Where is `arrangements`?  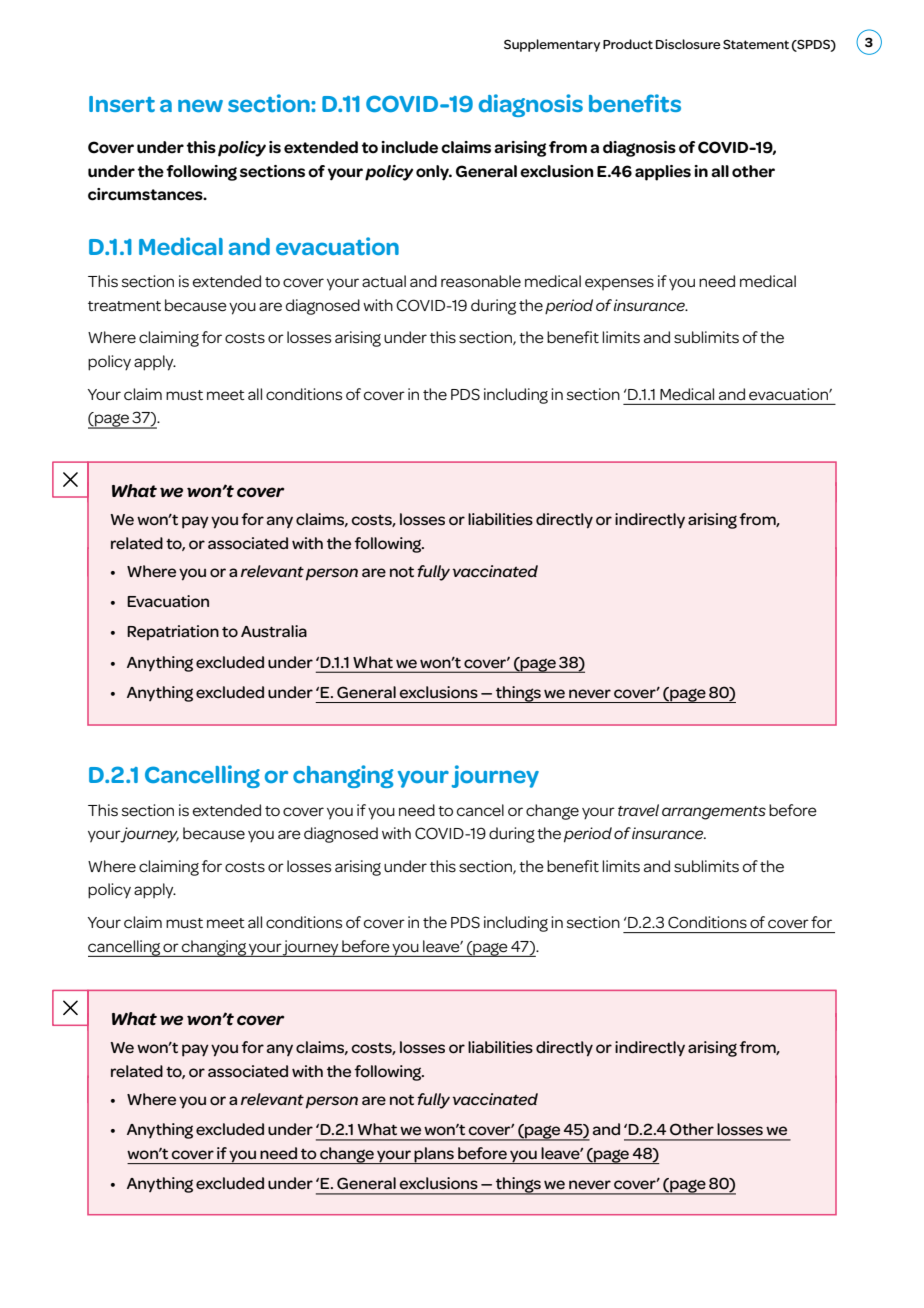
arrangements is located at coordinates (714, 813).
